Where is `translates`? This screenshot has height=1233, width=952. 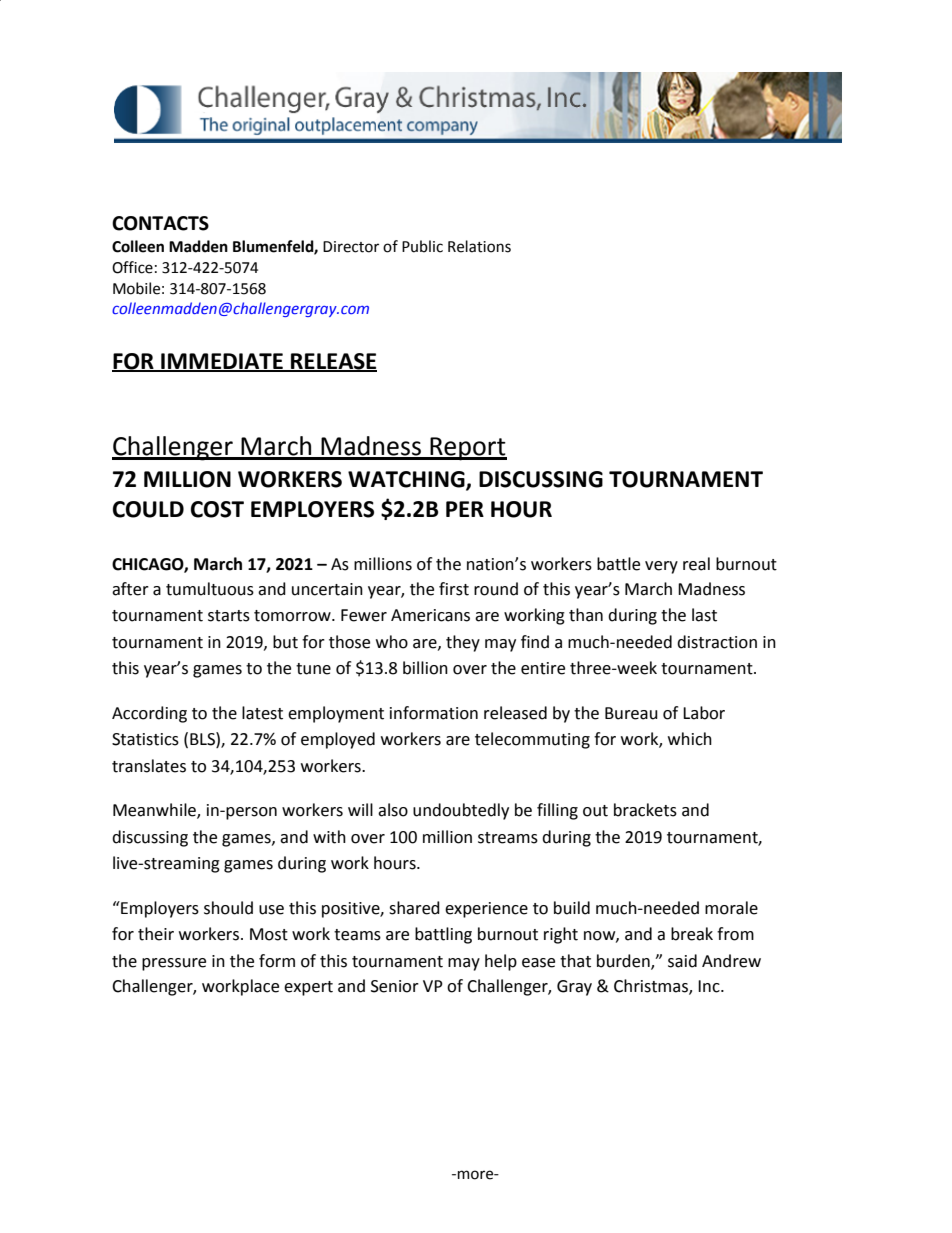 translates is located at coordinates (149, 766).
